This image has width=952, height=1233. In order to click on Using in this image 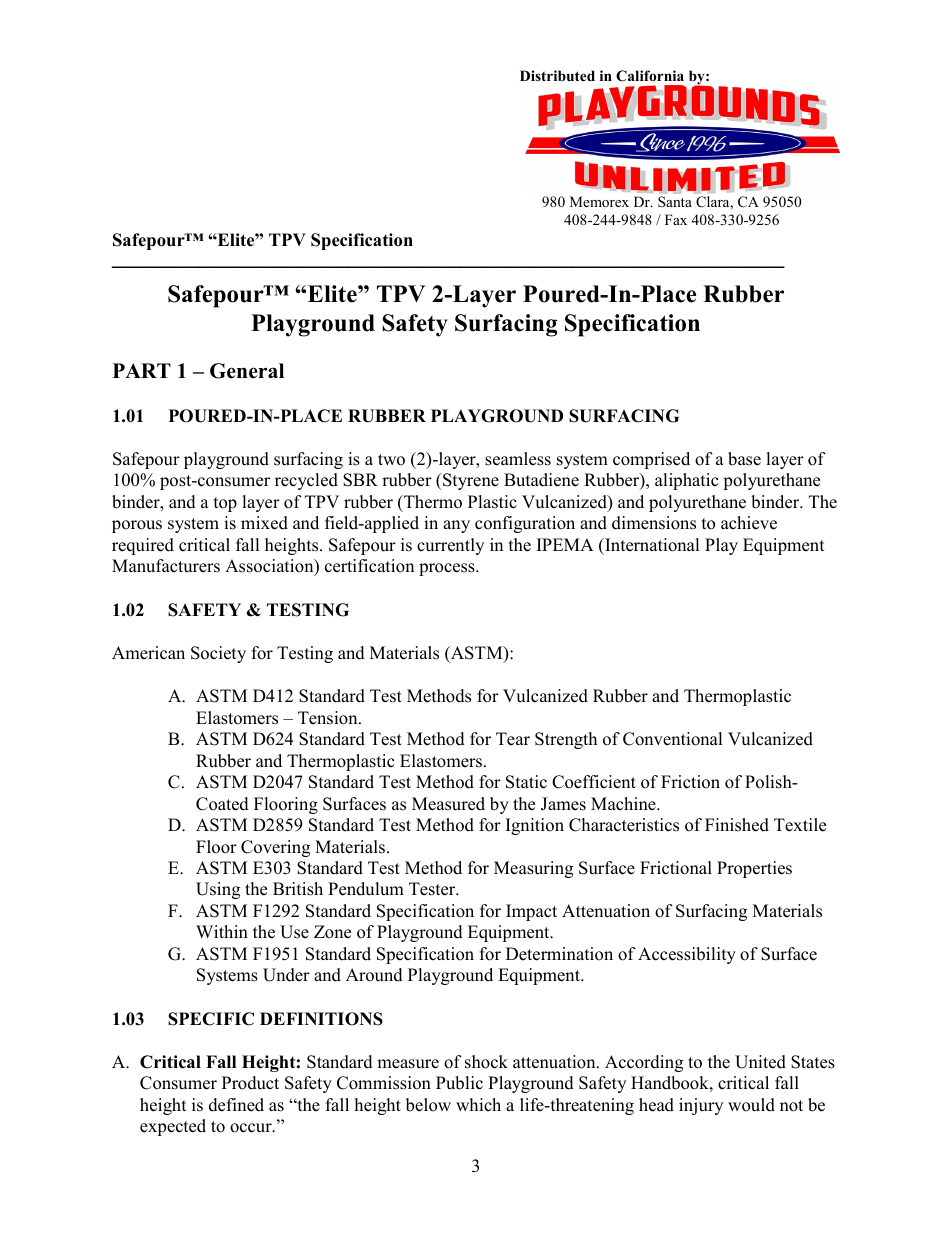, I will do `click(218, 890)`.
